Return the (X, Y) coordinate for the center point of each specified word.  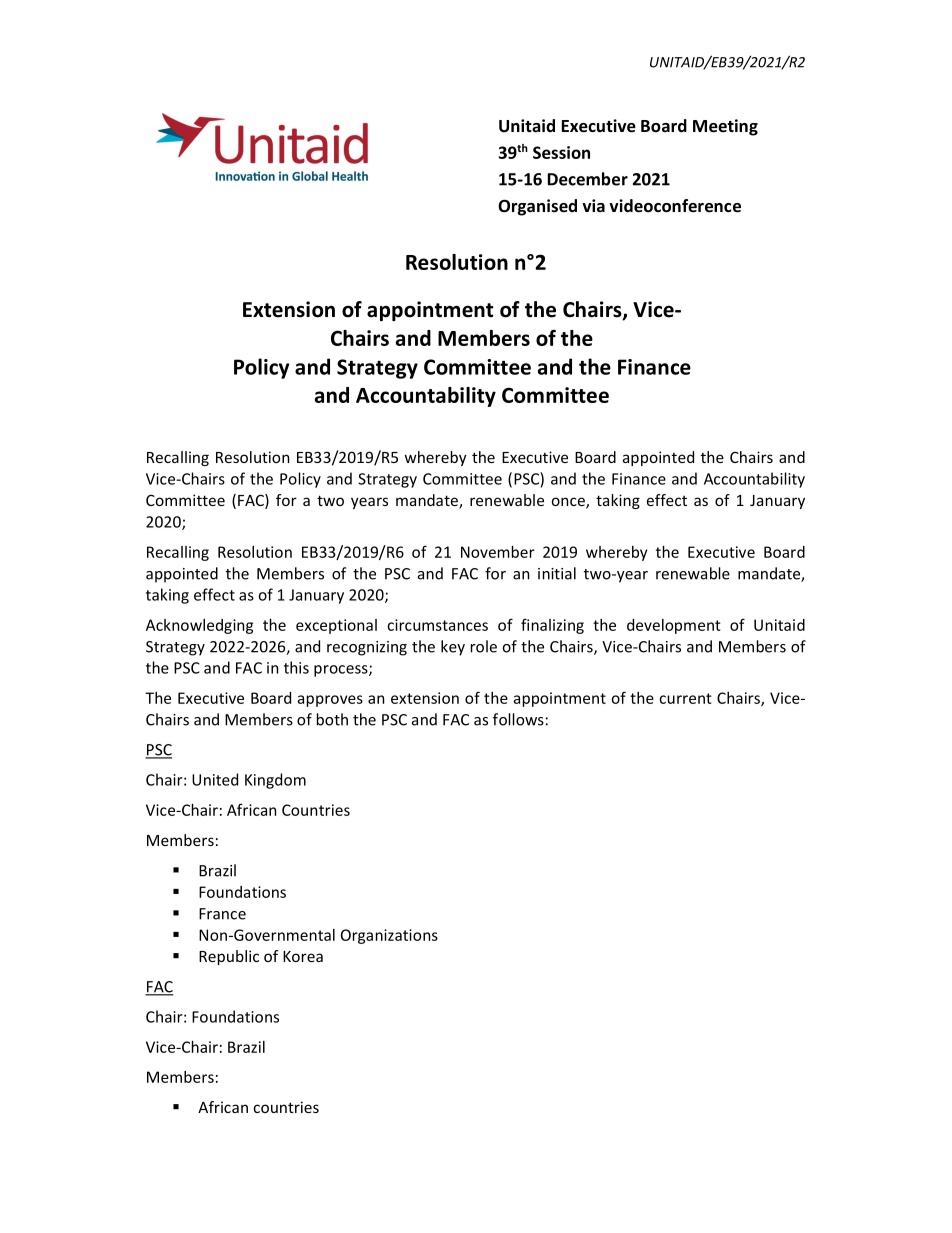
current (685, 698)
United (215, 779)
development (674, 626)
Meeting (725, 127)
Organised (537, 207)
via (593, 205)
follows (518, 719)
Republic (229, 957)
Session (561, 152)
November (498, 552)
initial (557, 573)
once (569, 503)
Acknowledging (199, 626)
